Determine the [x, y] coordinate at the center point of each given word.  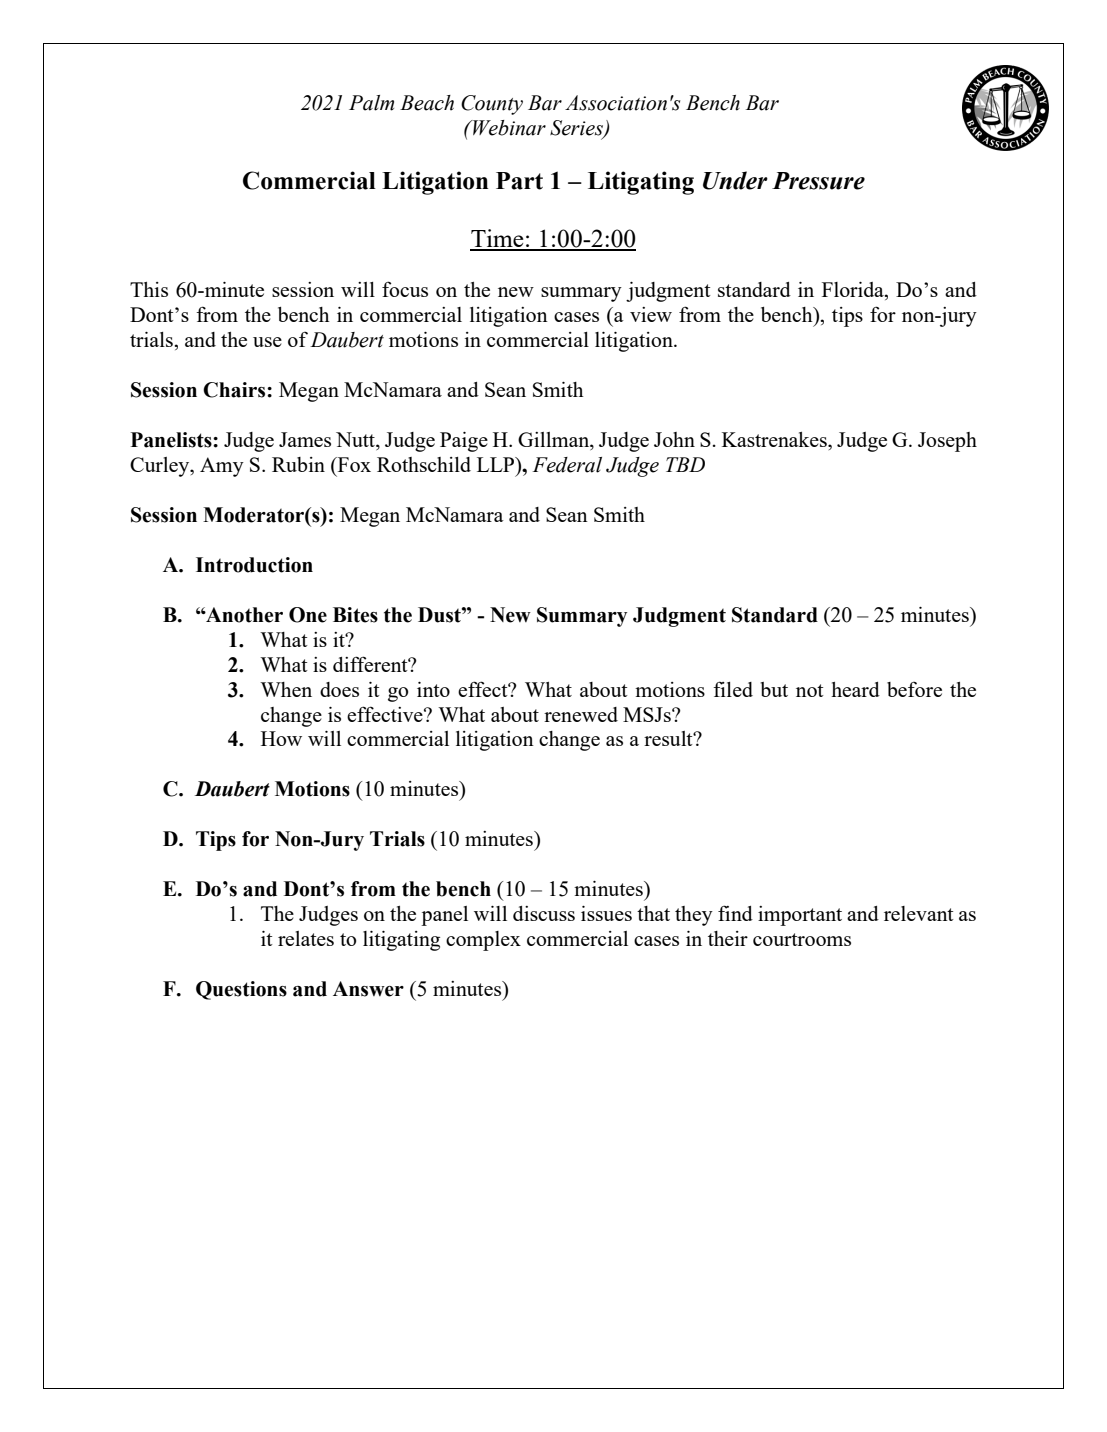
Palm [371, 103]
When [286, 689]
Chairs [235, 390]
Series [578, 129]
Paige [464, 442]
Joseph [947, 442]
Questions [241, 990]
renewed [581, 714]
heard [855, 689]
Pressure [818, 181]
